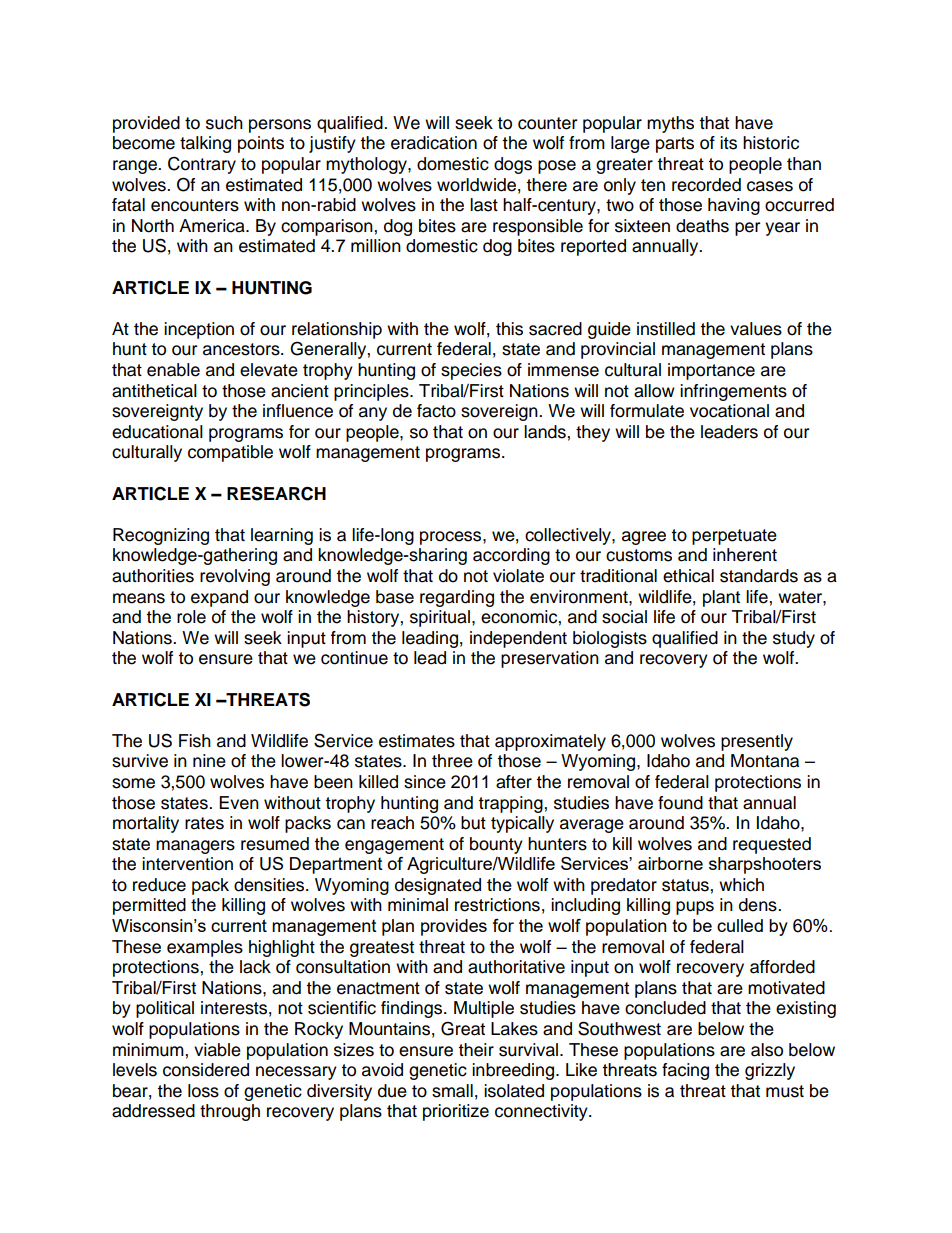 The image size is (952, 1233). Describe the element at coordinates (734, 537) in the screenshot. I see `perpetuate` at that location.
